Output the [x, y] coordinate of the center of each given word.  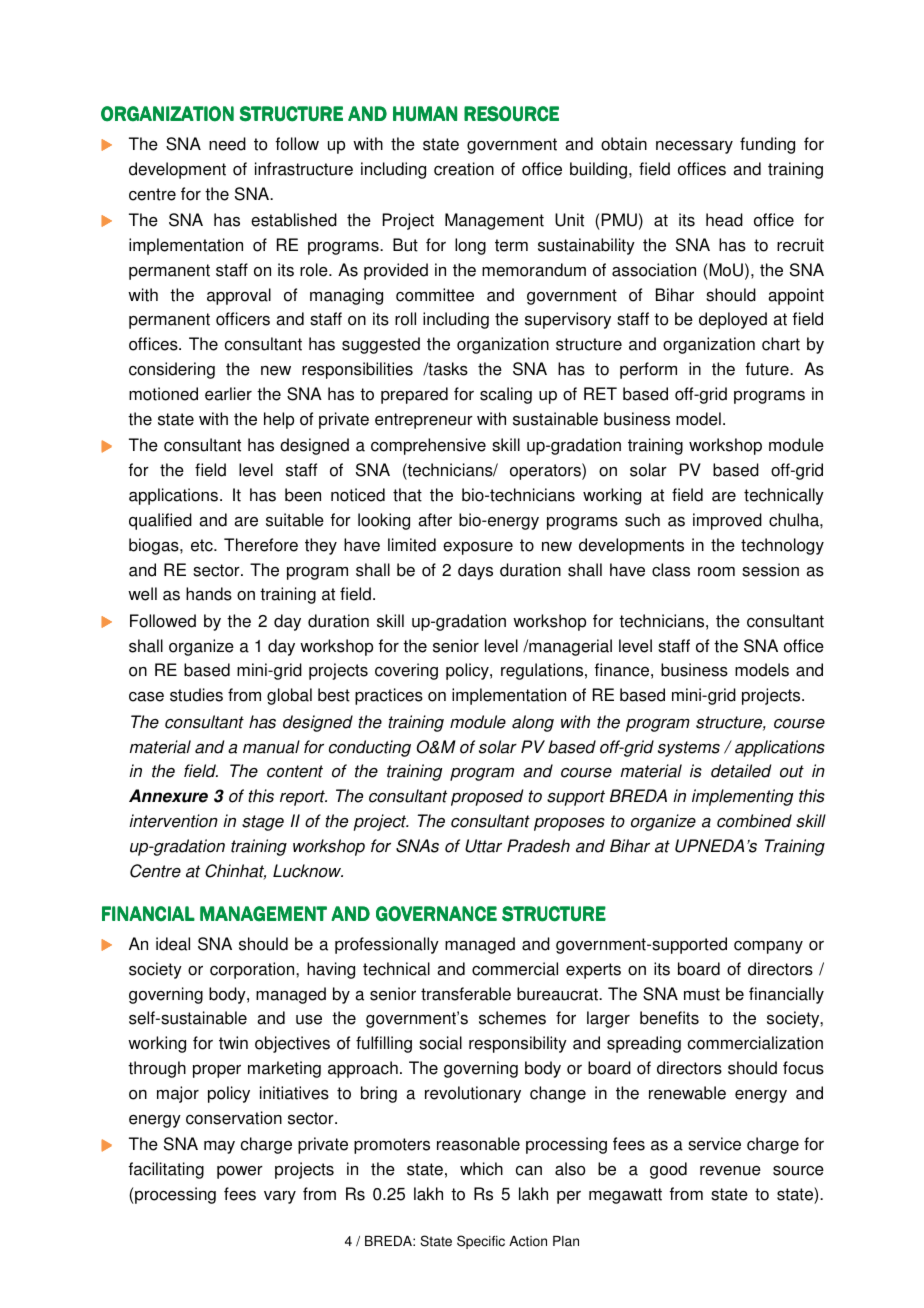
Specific [481, 1242]
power [240, 1172]
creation [464, 169]
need [227, 144]
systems [689, 749]
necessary [694, 147]
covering [406, 671]
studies [196, 695]
